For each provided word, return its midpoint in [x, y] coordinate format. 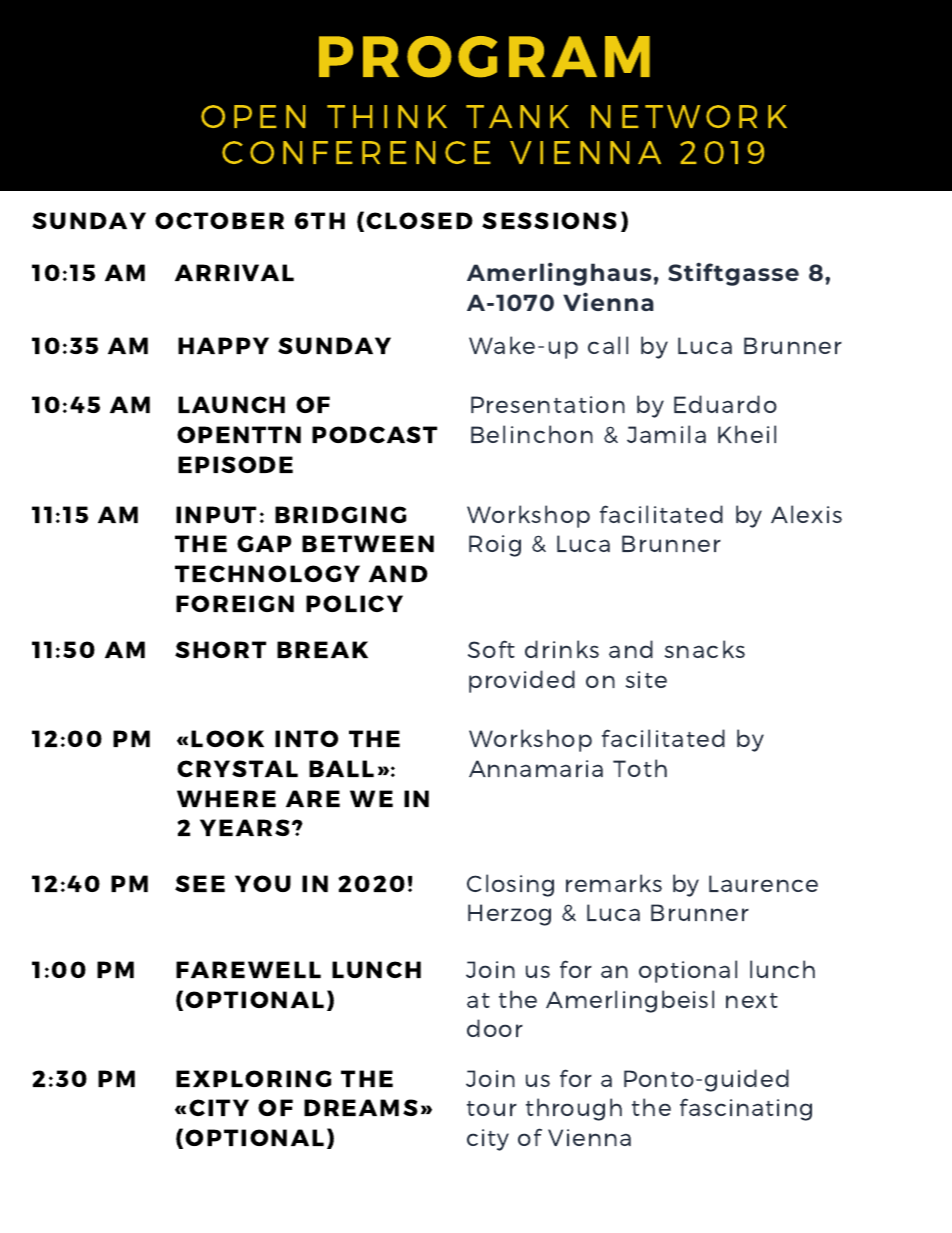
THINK [387, 116]
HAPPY [223, 345]
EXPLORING [253, 1078]
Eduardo [725, 404]
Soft [491, 649]
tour [492, 1108]
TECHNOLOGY [267, 573]
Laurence [763, 883]
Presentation [548, 404]
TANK [517, 116]
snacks [705, 649]
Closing [510, 885]
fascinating [746, 1109]
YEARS [245, 827]
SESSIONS [549, 220]
